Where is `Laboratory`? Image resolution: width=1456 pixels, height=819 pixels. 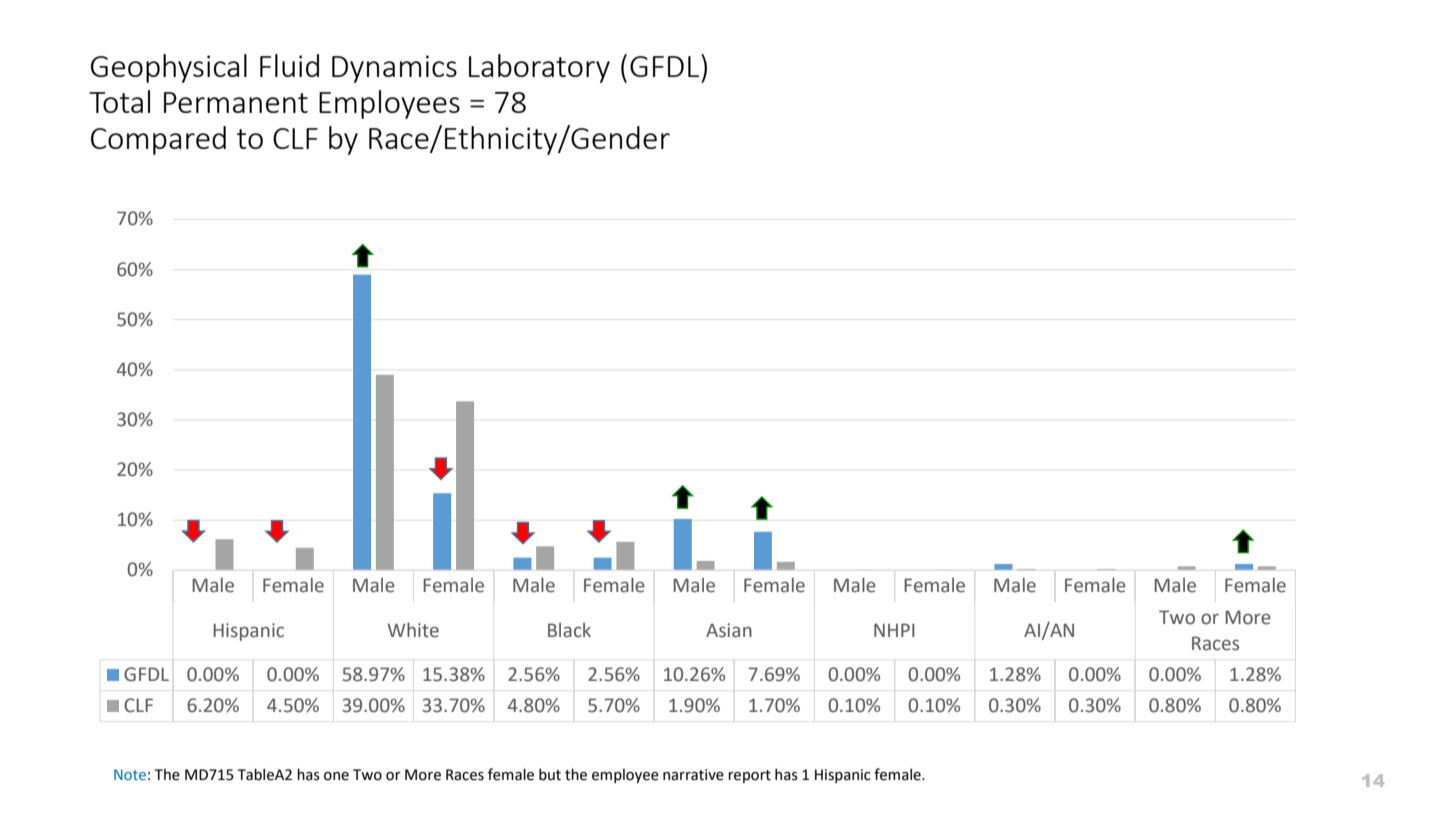 Laboratory is located at coordinates (539, 68).
